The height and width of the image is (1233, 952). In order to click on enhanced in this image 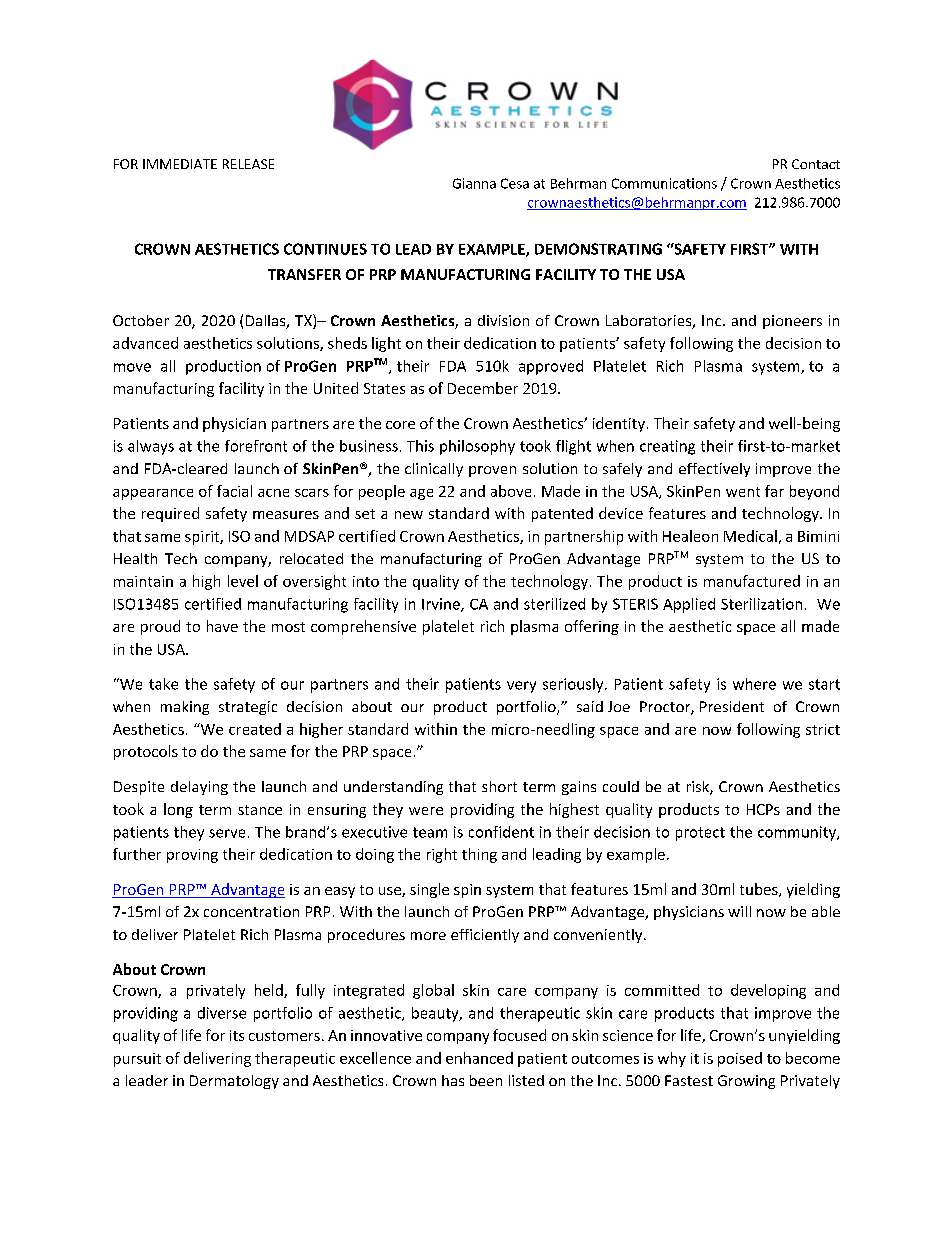, I will do `click(479, 1058)`.
